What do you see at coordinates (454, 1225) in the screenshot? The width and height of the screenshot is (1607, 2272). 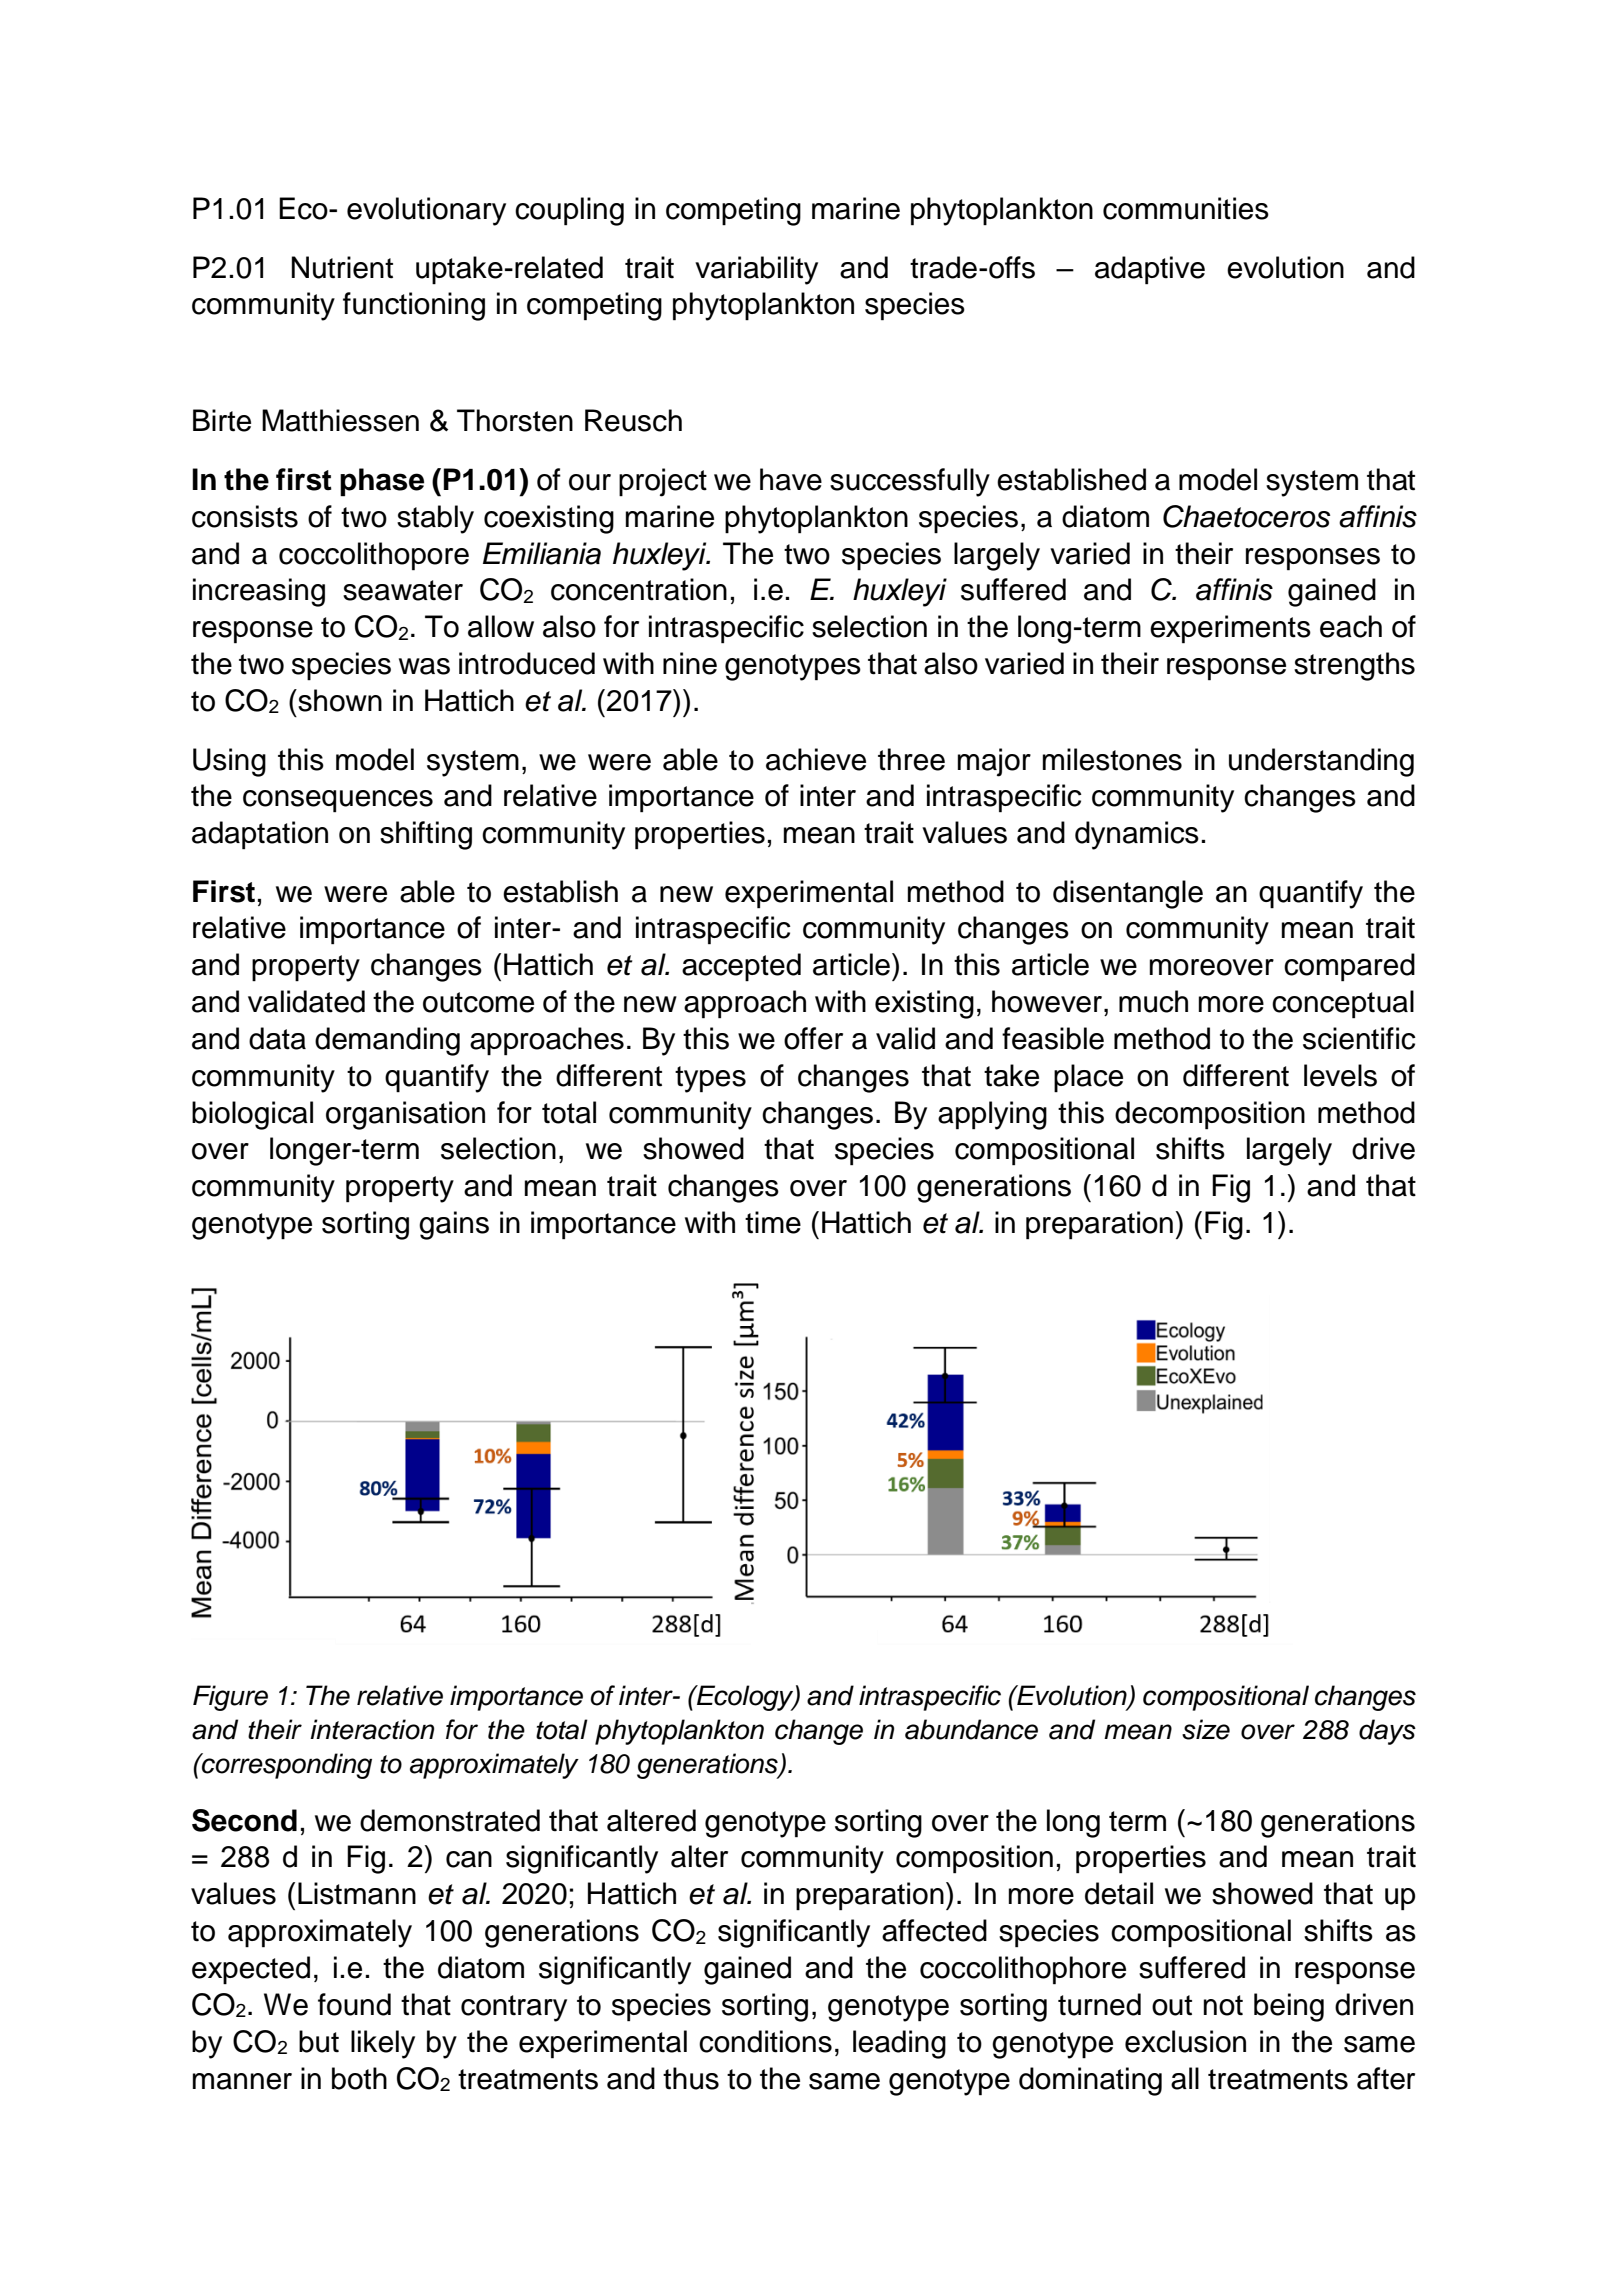 I see `gains` at bounding box center [454, 1225].
